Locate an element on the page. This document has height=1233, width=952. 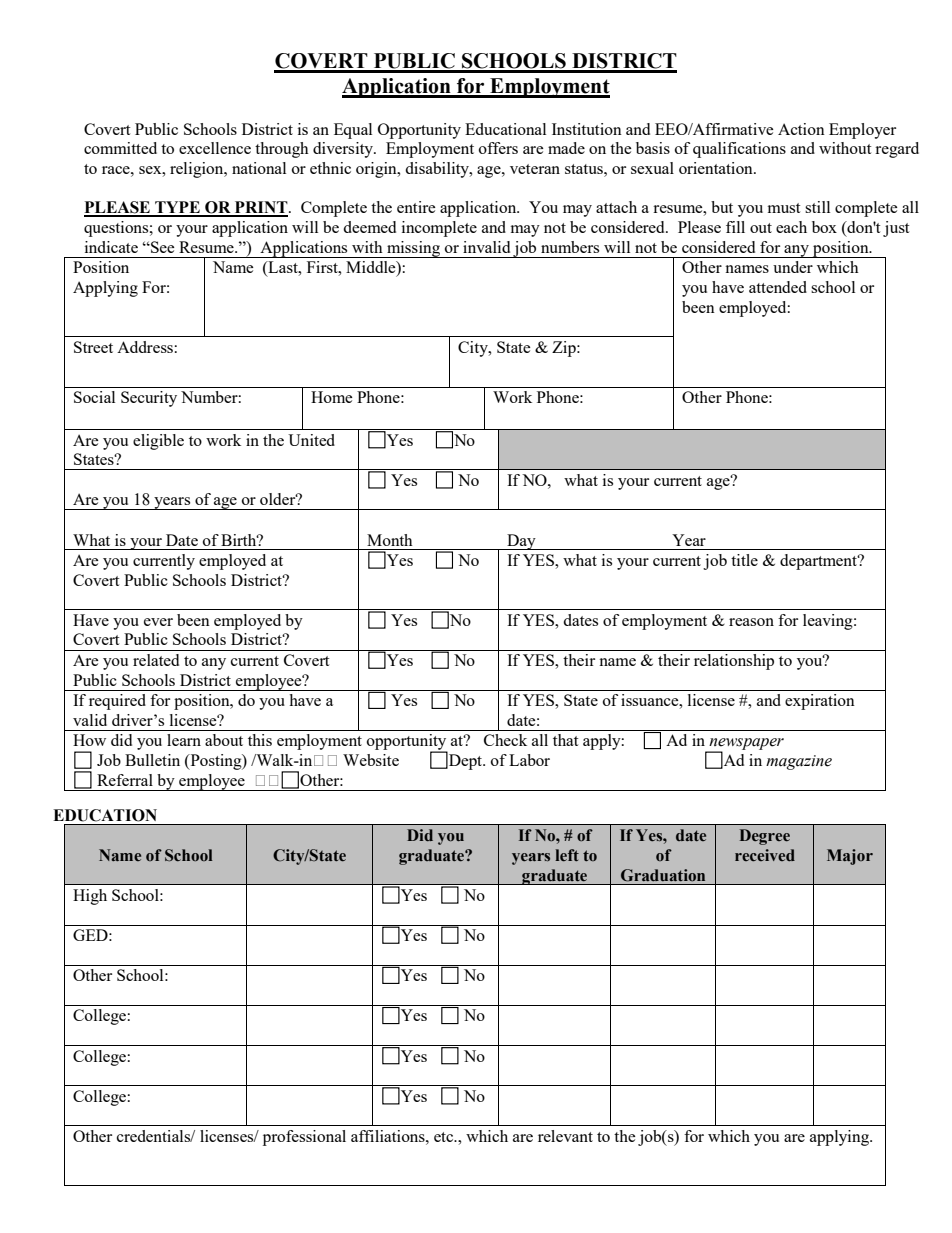
reason is located at coordinates (751, 622).
